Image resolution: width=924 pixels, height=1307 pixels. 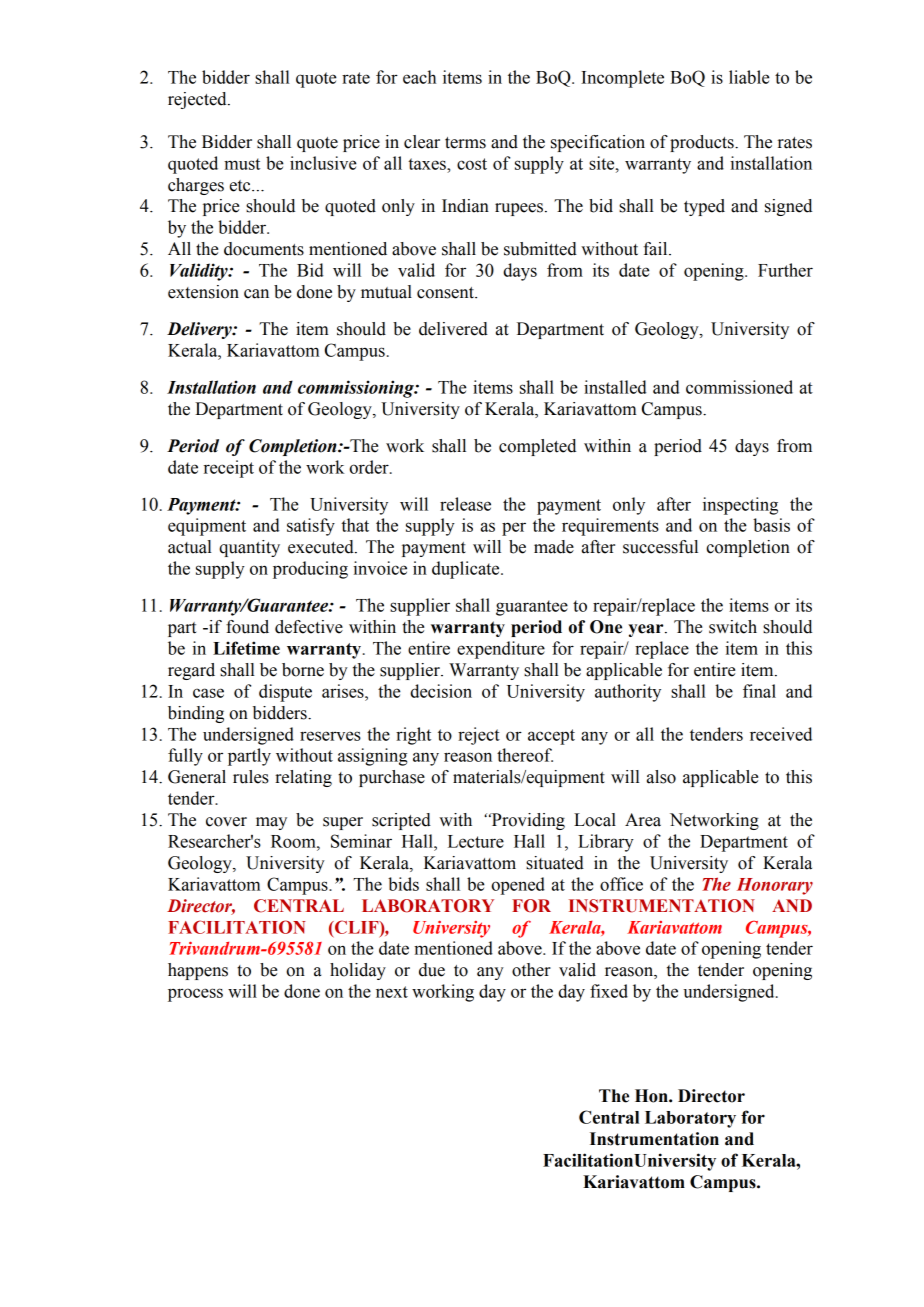 What do you see at coordinates (242, 164) in the page?
I see `must` at bounding box center [242, 164].
